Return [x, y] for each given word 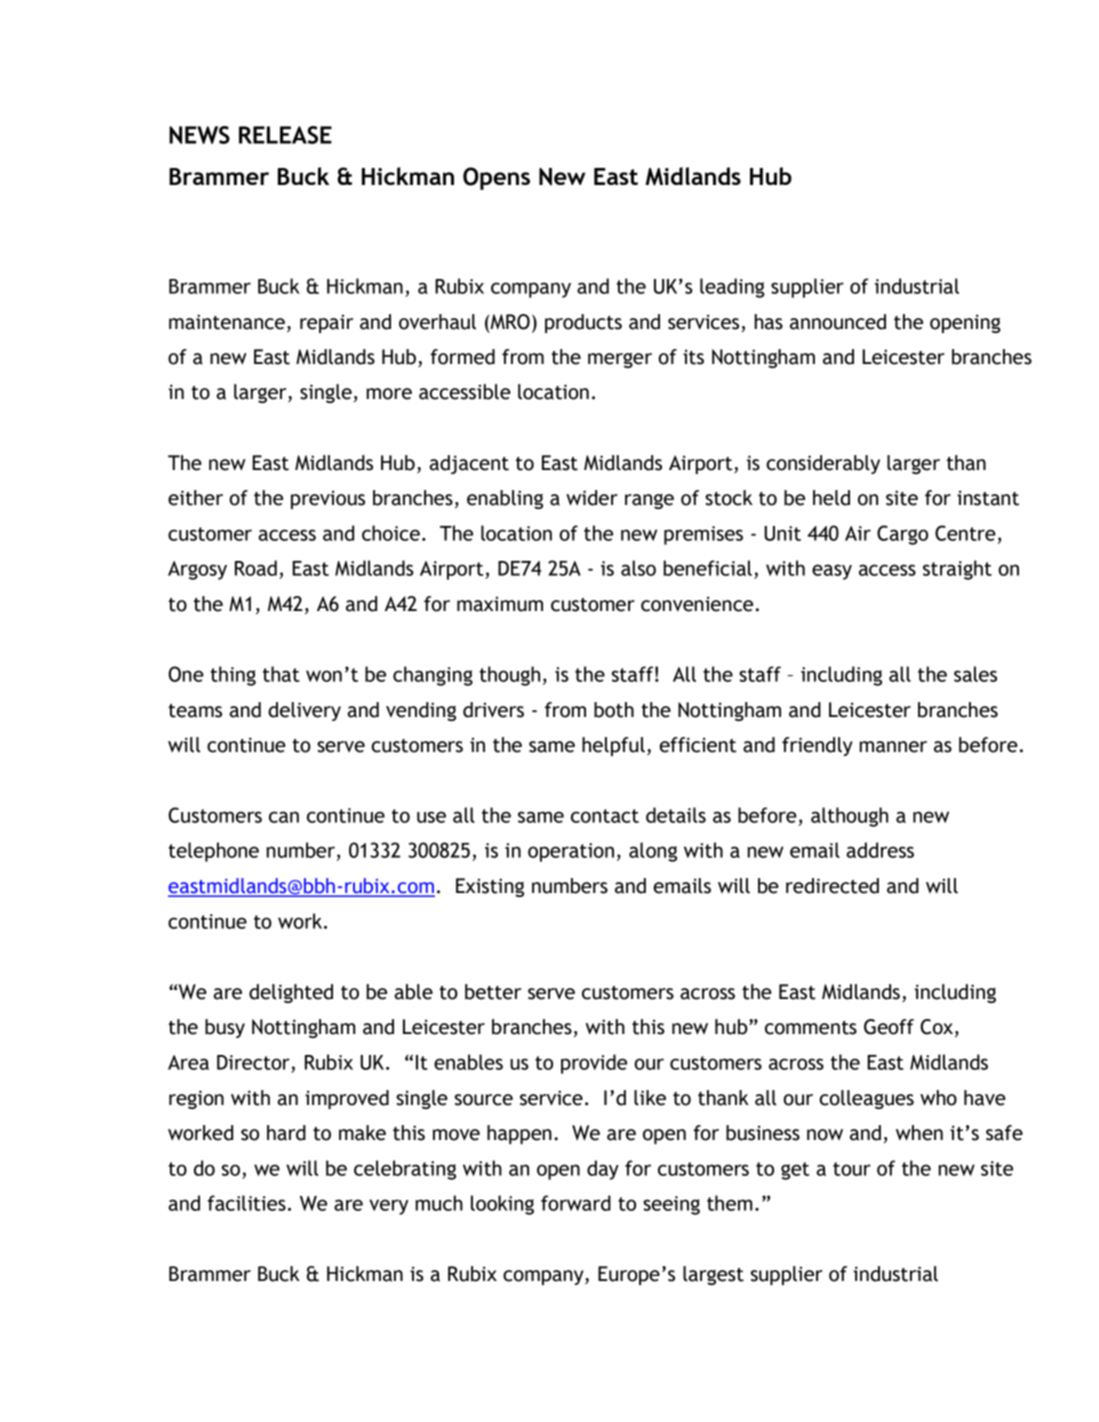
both [614, 710]
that [281, 674]
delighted [291, 993]
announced [838, 322]
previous [328, 499]
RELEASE [285, 135]
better [493, 992]
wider [592, 498]
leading [732, 288]
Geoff [889, 1027]
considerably [823, 464]
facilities [246, 1203]
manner [893, 747]
